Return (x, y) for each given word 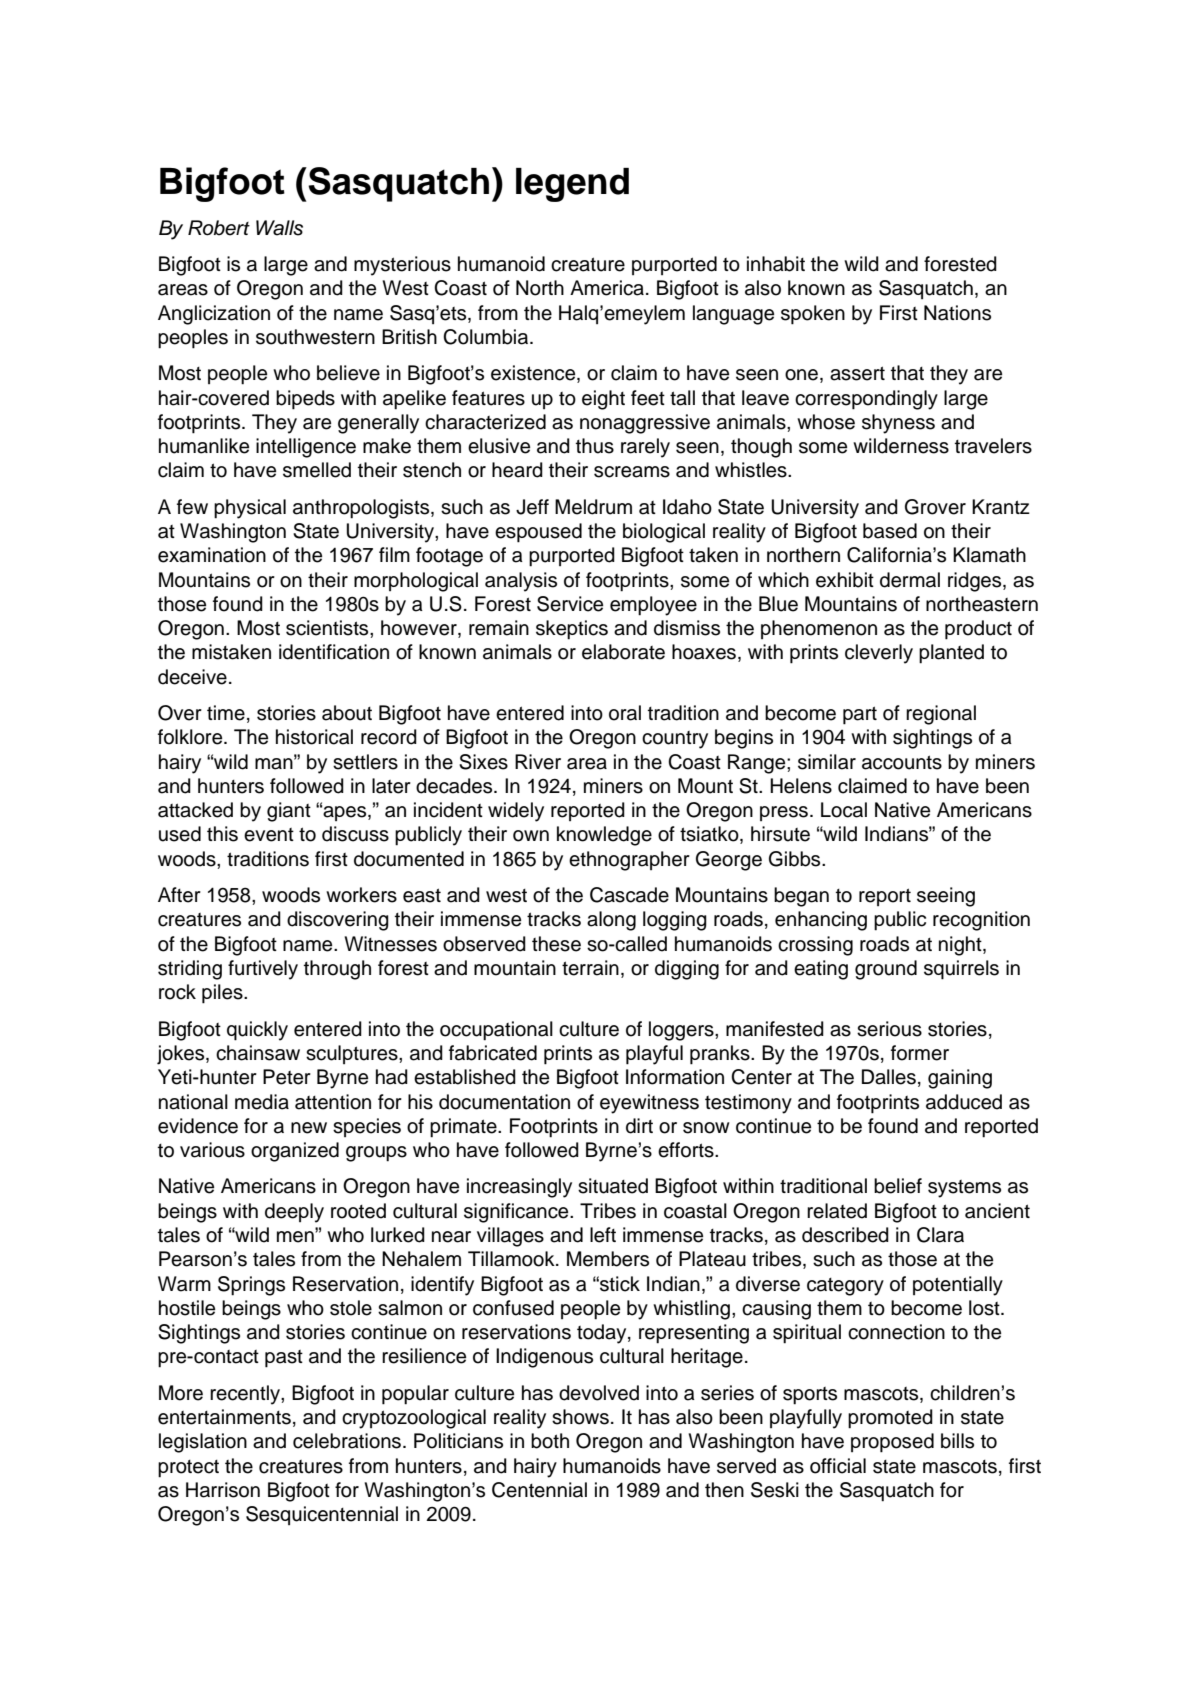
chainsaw (258, 1053)
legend (572, 185)
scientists (328, 628)
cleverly (879, 654)
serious (889, 1029)
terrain (590, 968)
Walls (279, 228)
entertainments (224, 1417)
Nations (957, 313)
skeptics (572, 630)
